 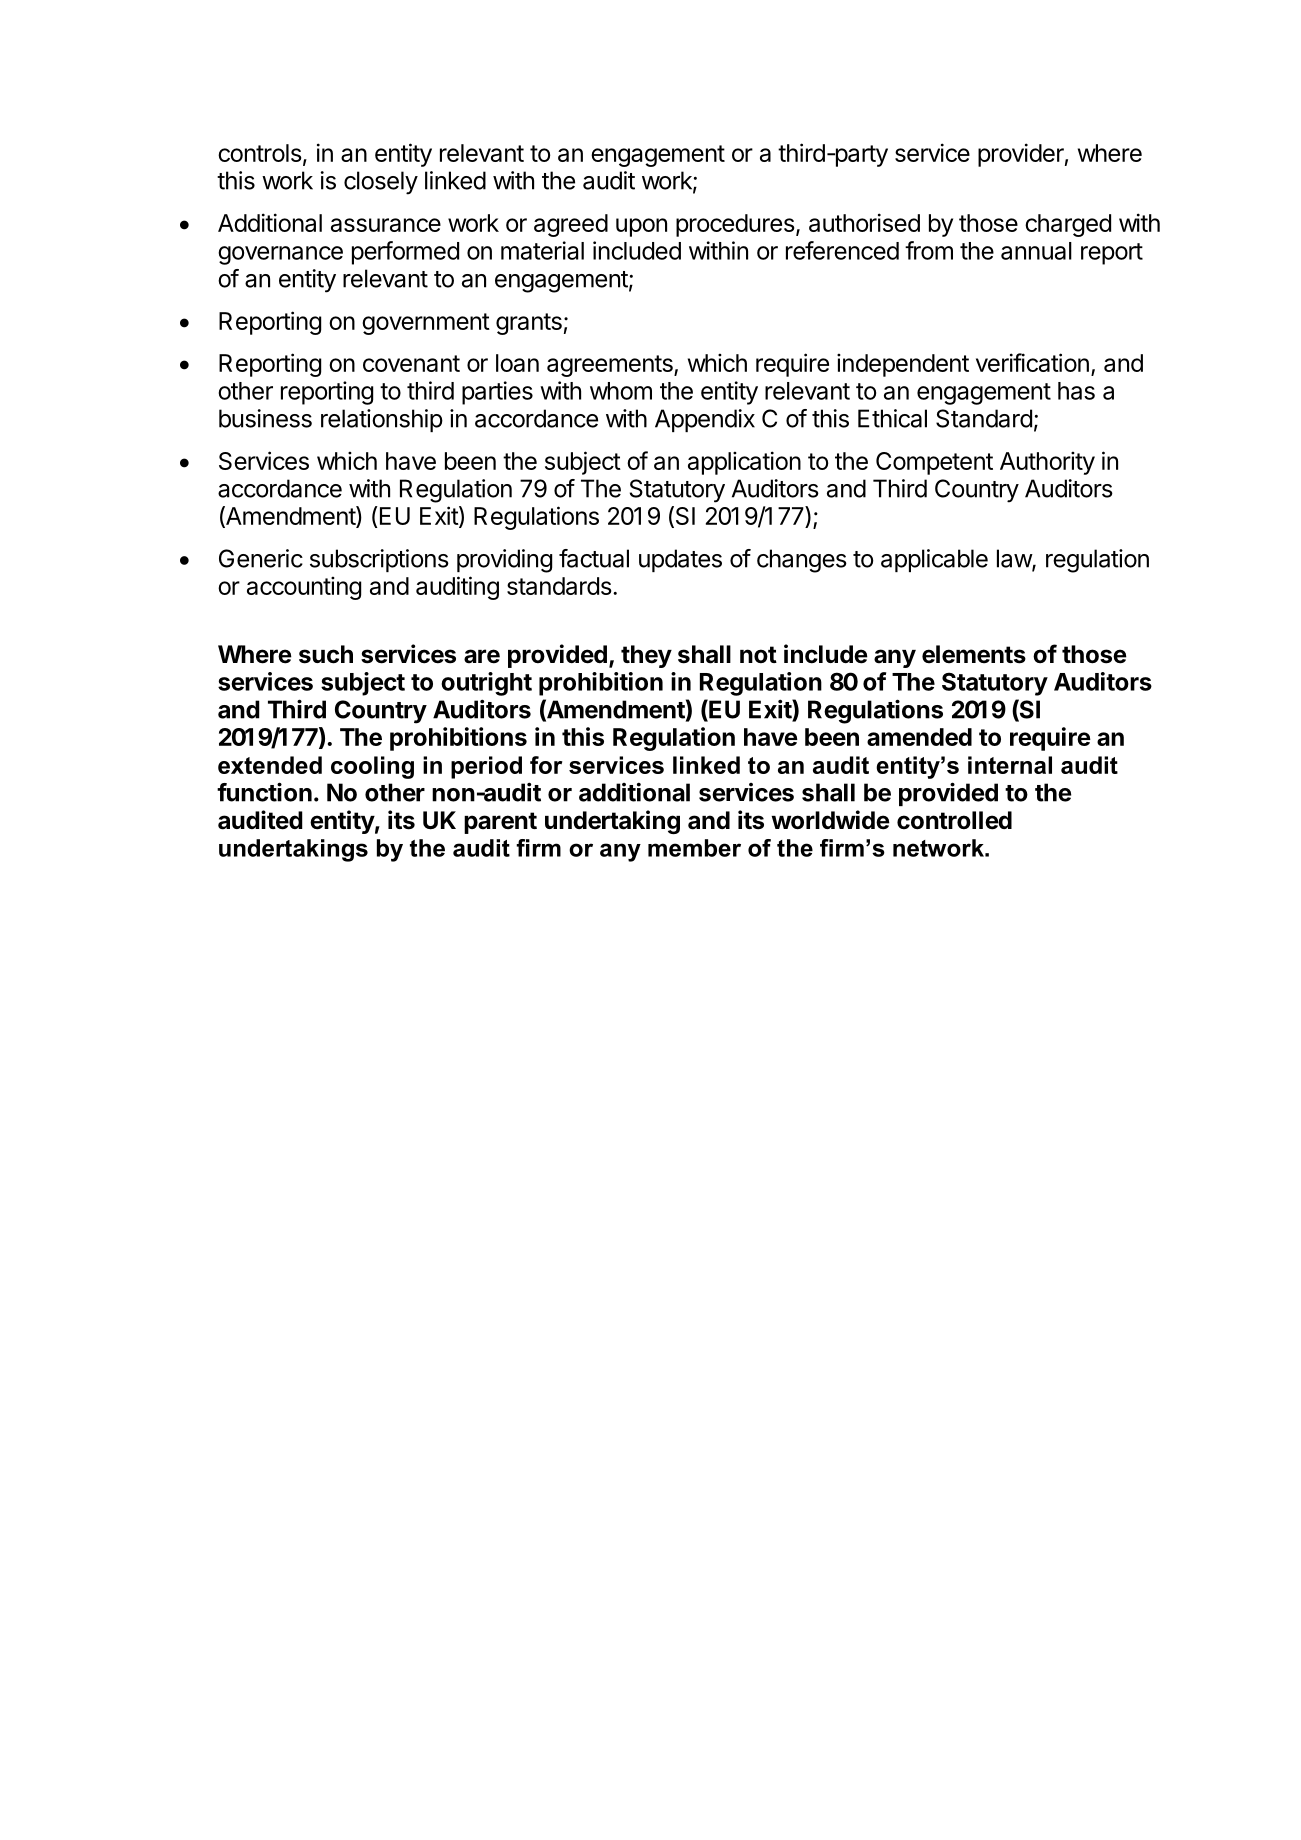 What do you see at coordinates (381, 183) in the screenshot?
I see `closely` at bounding box center [381, 183].
